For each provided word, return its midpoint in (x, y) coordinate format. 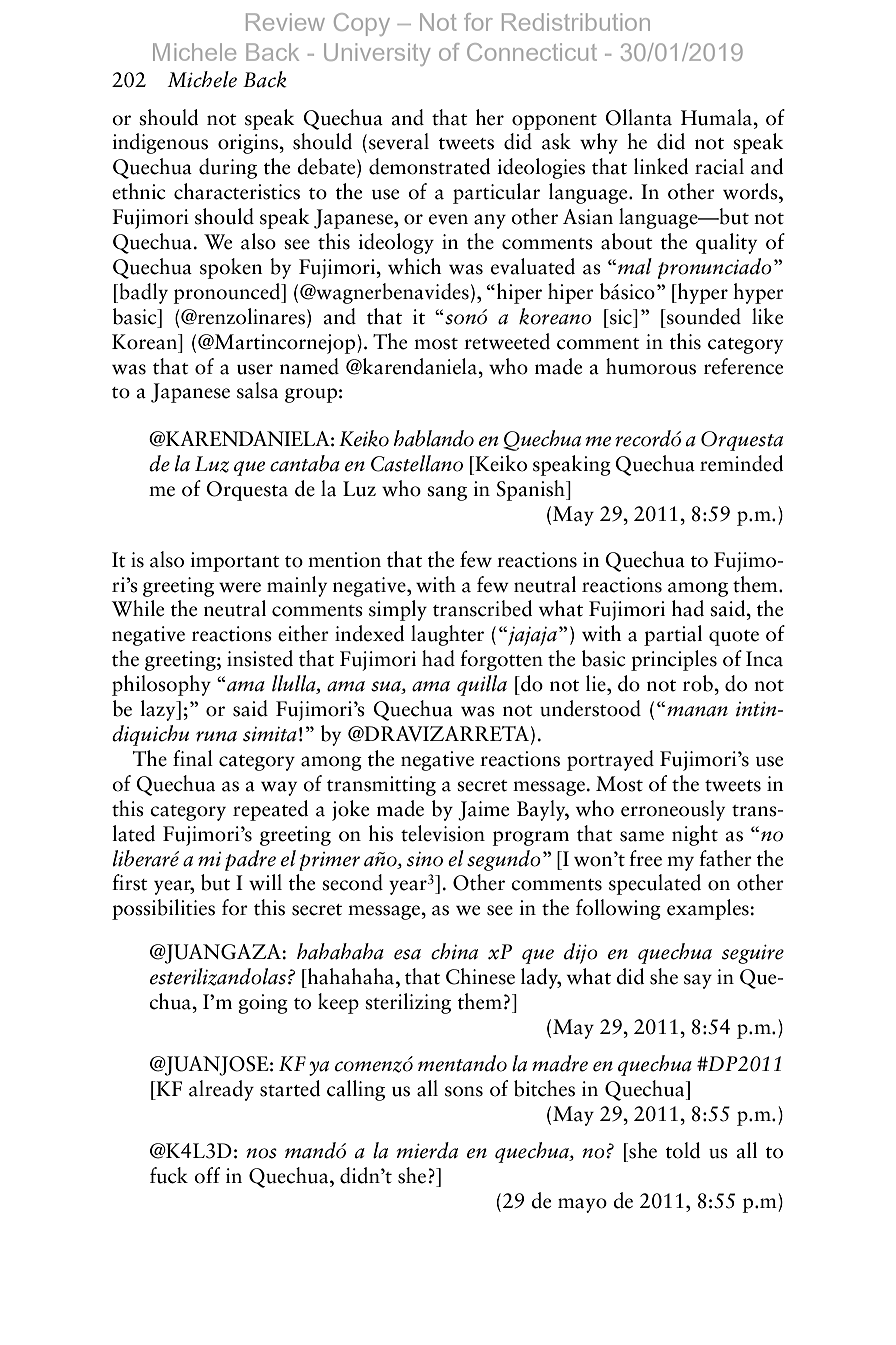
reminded (741, 463)
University (377, 54)
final (193, 758)
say (698, 981)
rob (699, 683)
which (415, 266)
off (207, 1175)
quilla (482, 685)
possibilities (163, 909)
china (454, 951)
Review (285, 22)
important (235, 562)
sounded (703, 316)
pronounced (228, 293)
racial (719, 166)
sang (447, 493)
